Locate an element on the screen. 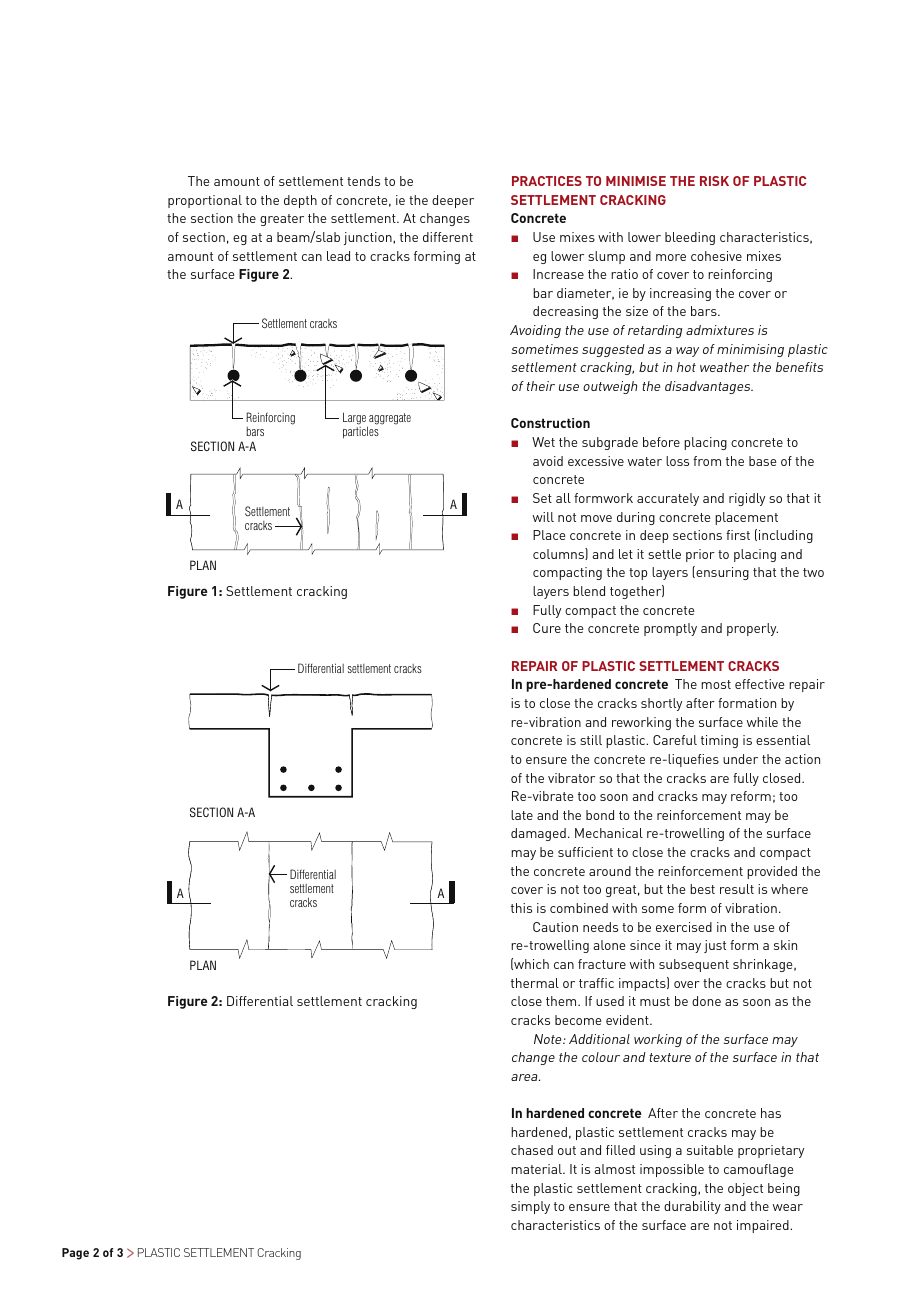 Image resolution: width=924 pixels, height=1308 pixels. timing is located at coordinates (719, 741).
